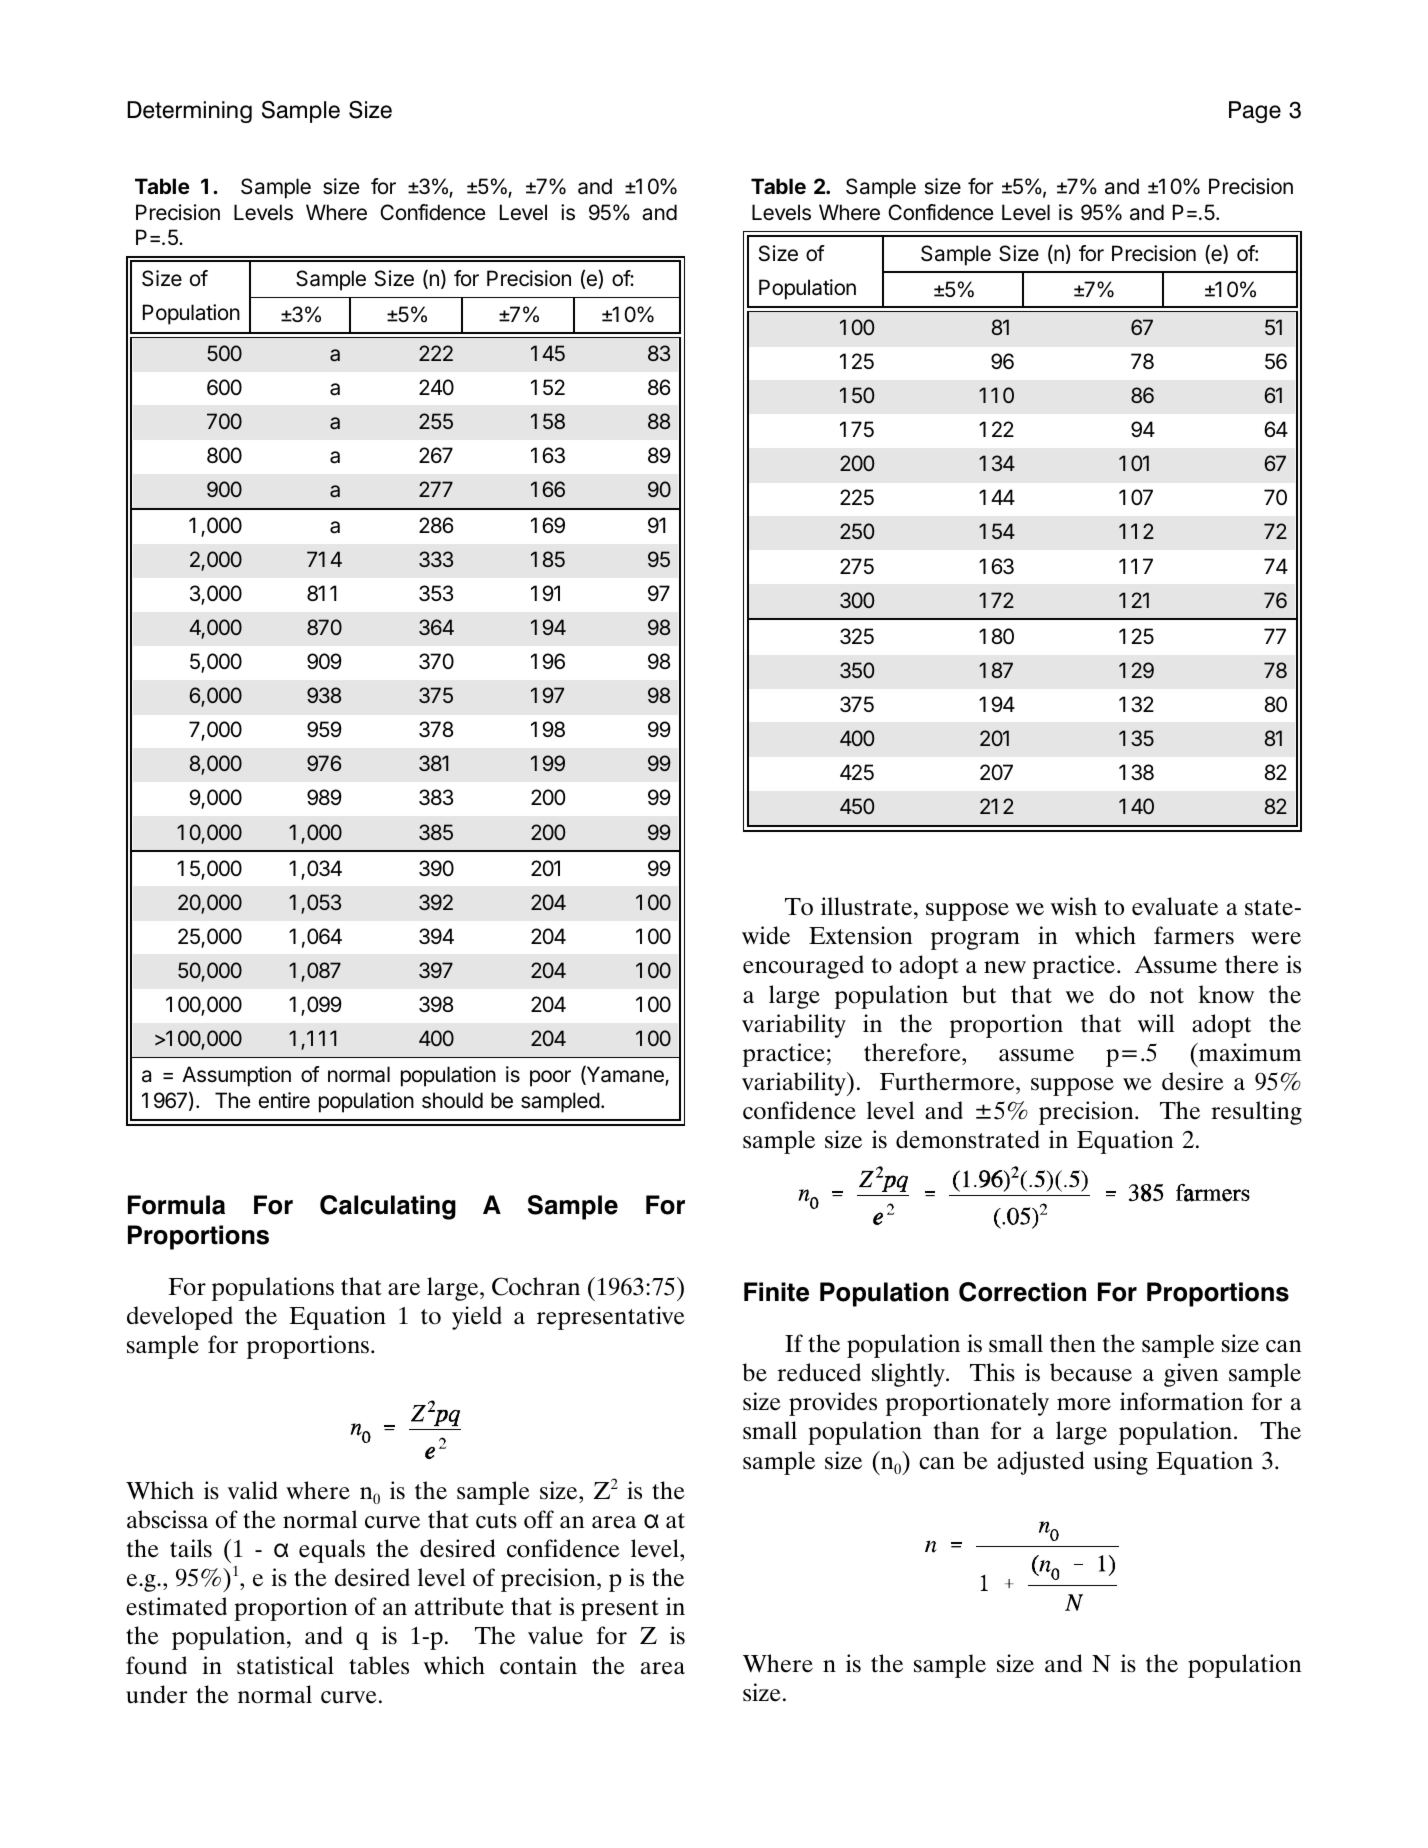 The image size is (1428, 1848). Describe the element at coordinates (1255, 112) in the image. I see `Page` at that location.
